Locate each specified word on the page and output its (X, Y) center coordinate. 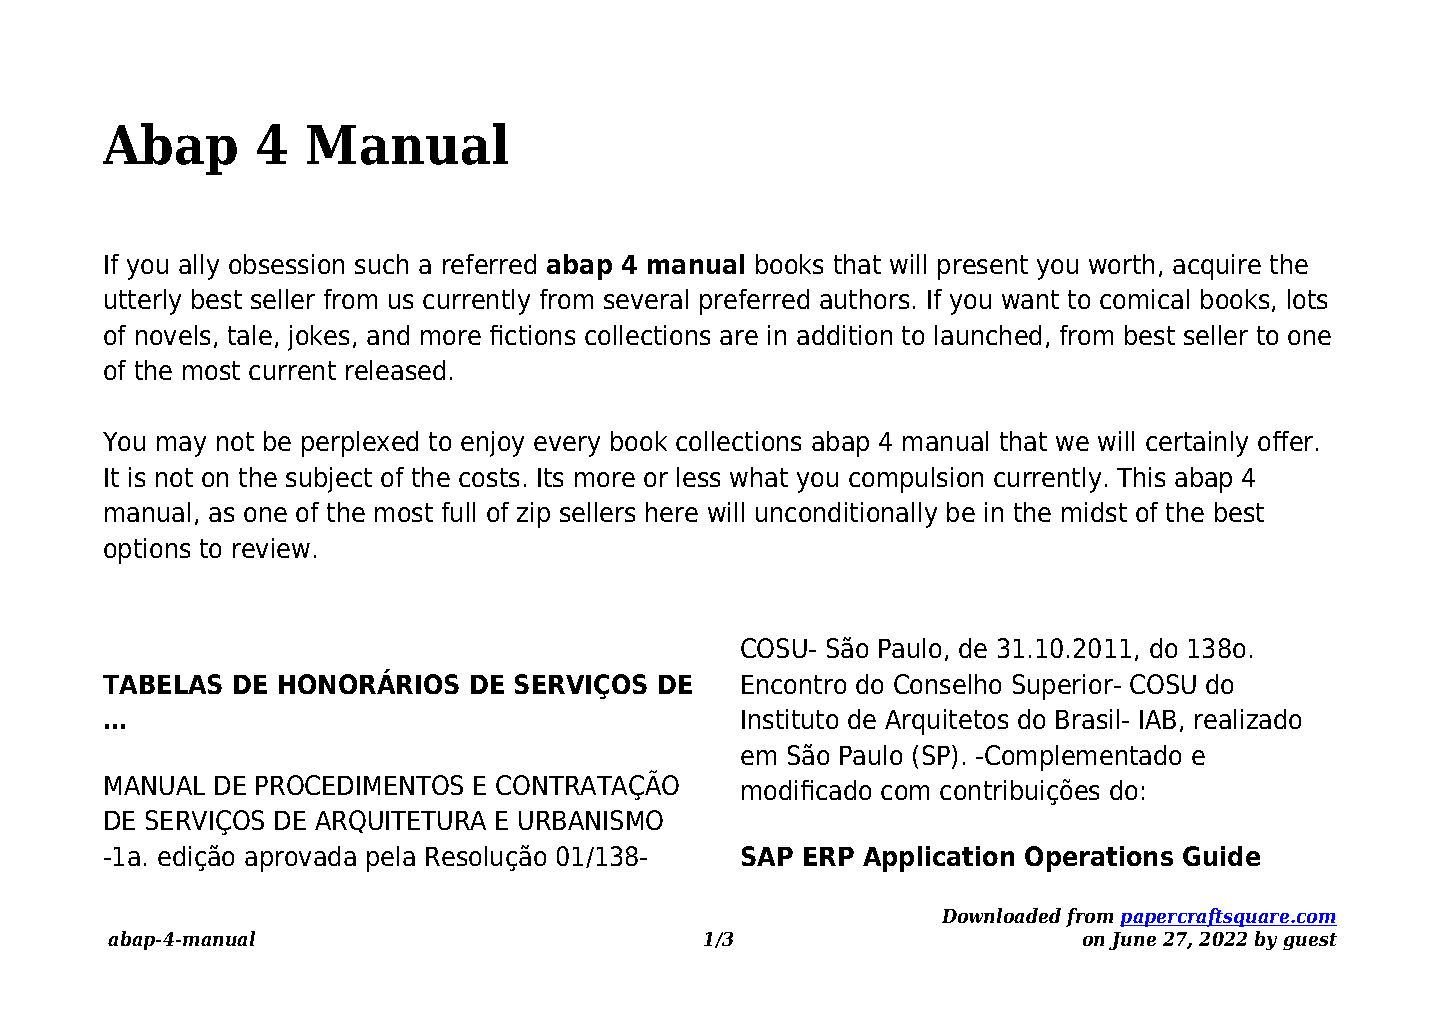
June (1132, 941)
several (646, 299)
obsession (286, 264)
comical (1144, 299)
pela (391, 859)
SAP (767, 856)
